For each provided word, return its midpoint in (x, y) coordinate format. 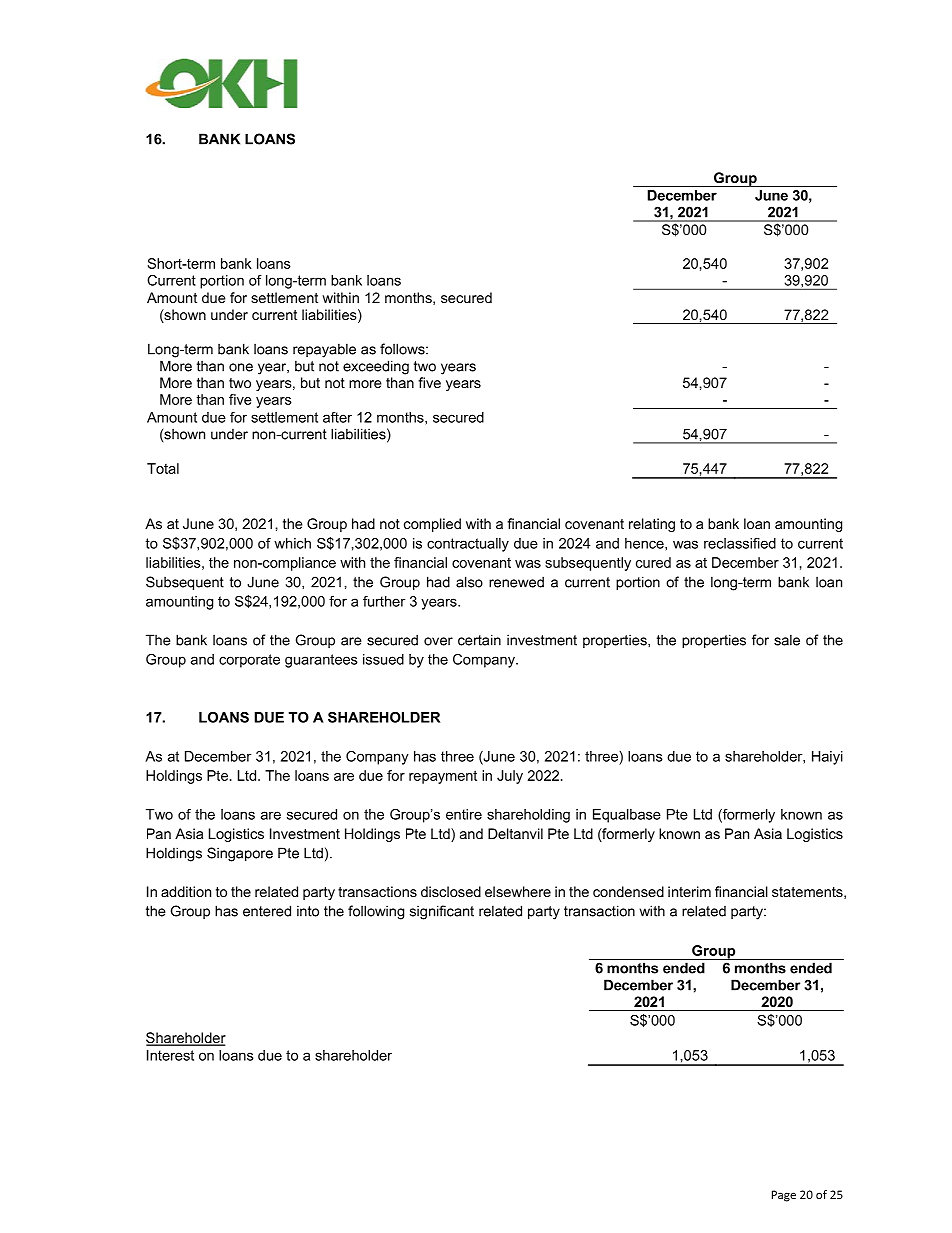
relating (652, 525)
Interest (170, 1055)
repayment (443, 777)
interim (689, 891)
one (241, 367)
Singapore (240, 854)
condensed (628, 891)
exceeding (376, 367)
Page (784, 1196)
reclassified (740, 543)
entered (267, 911)
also (469, 582)
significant (442, 912)
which (292, 543)
